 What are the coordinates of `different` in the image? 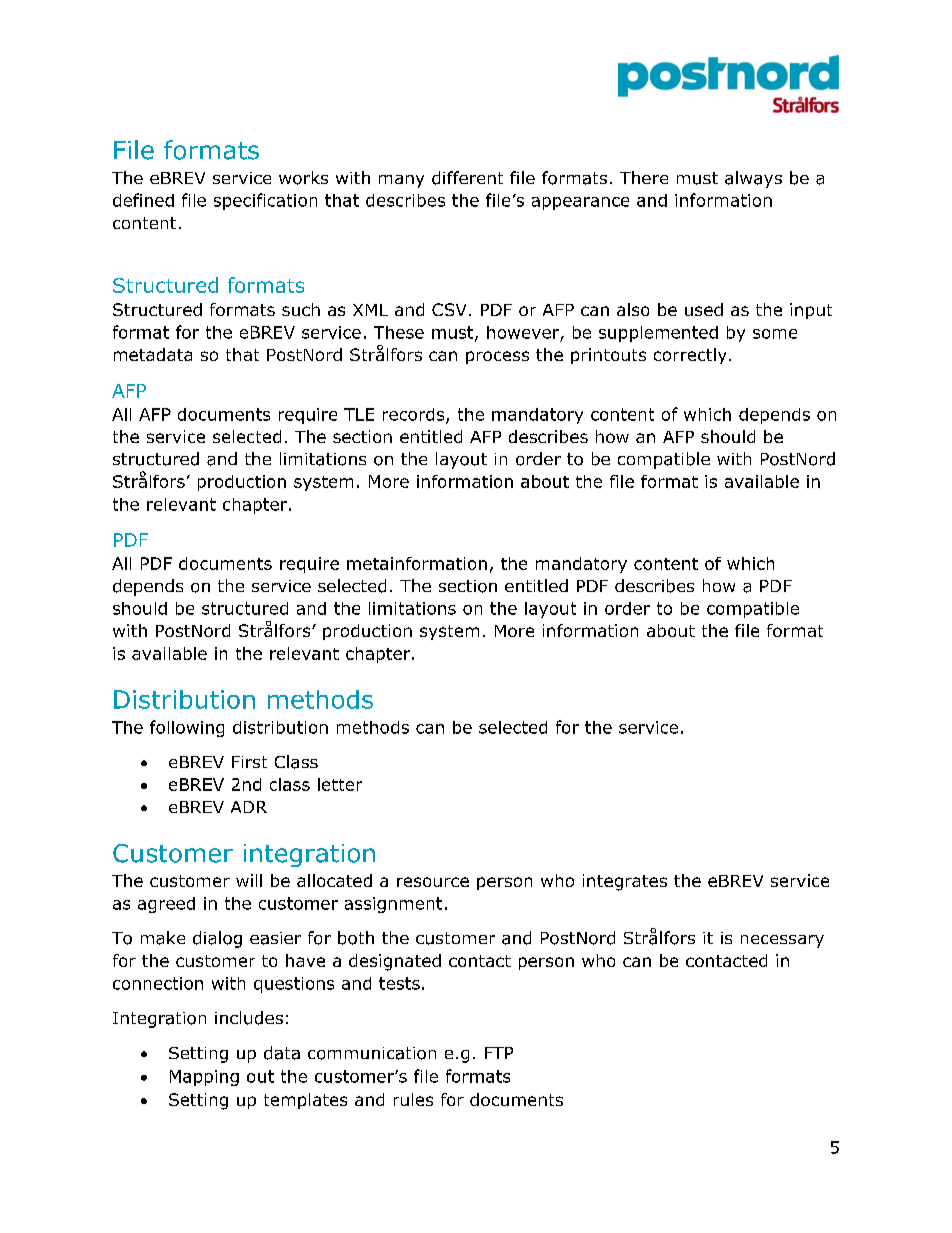 It's located at (467, 178).
